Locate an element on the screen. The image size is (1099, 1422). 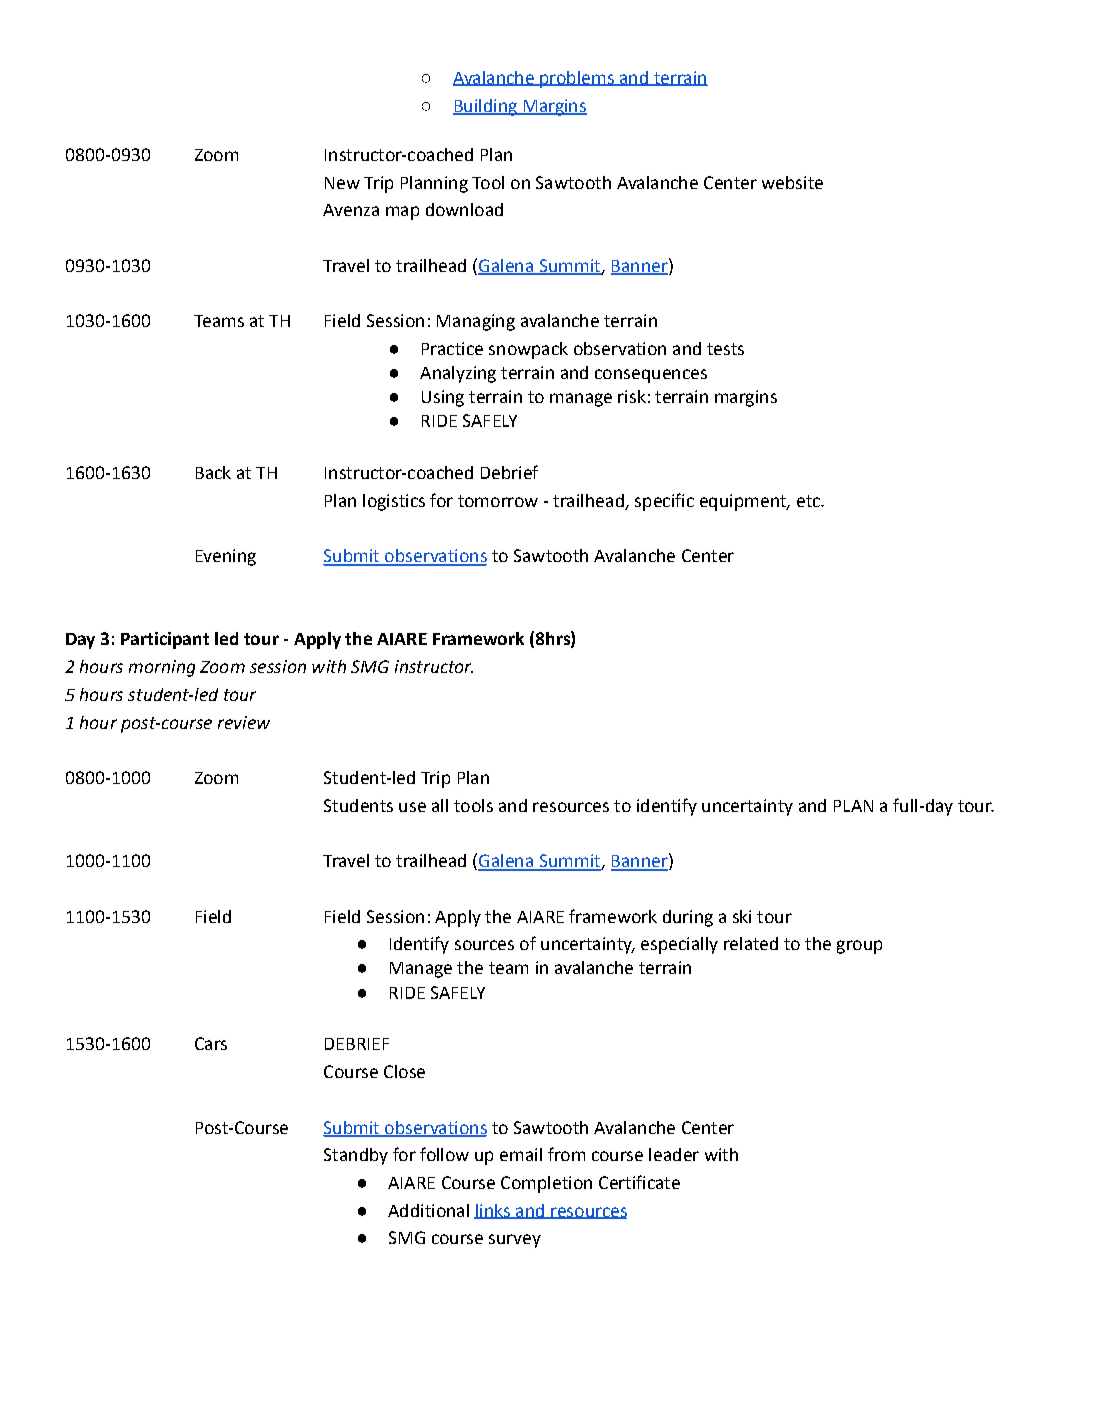
links is located at coordinates (493, 1211).
